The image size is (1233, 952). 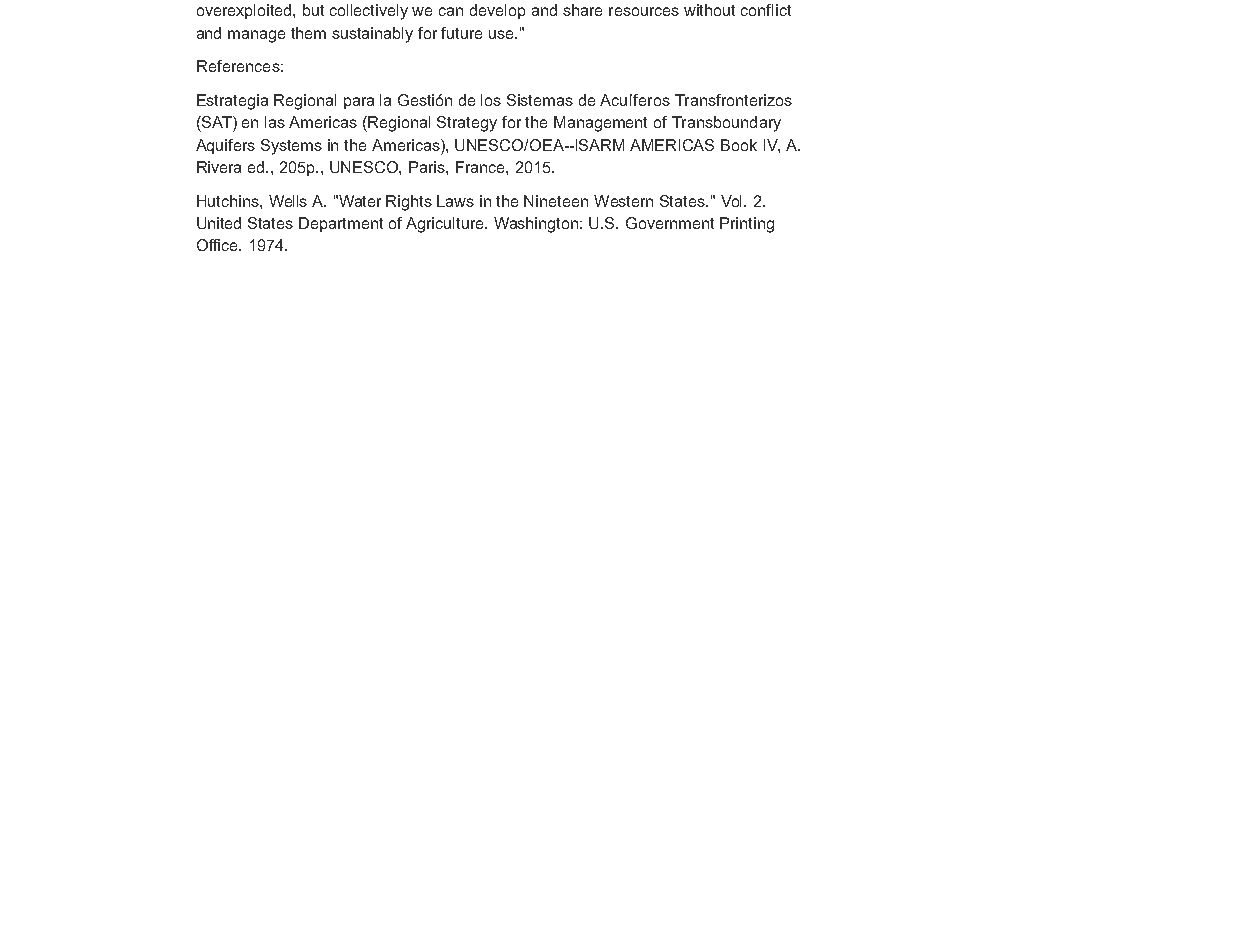 I want to click on develop, so click(x=497, y=11).
